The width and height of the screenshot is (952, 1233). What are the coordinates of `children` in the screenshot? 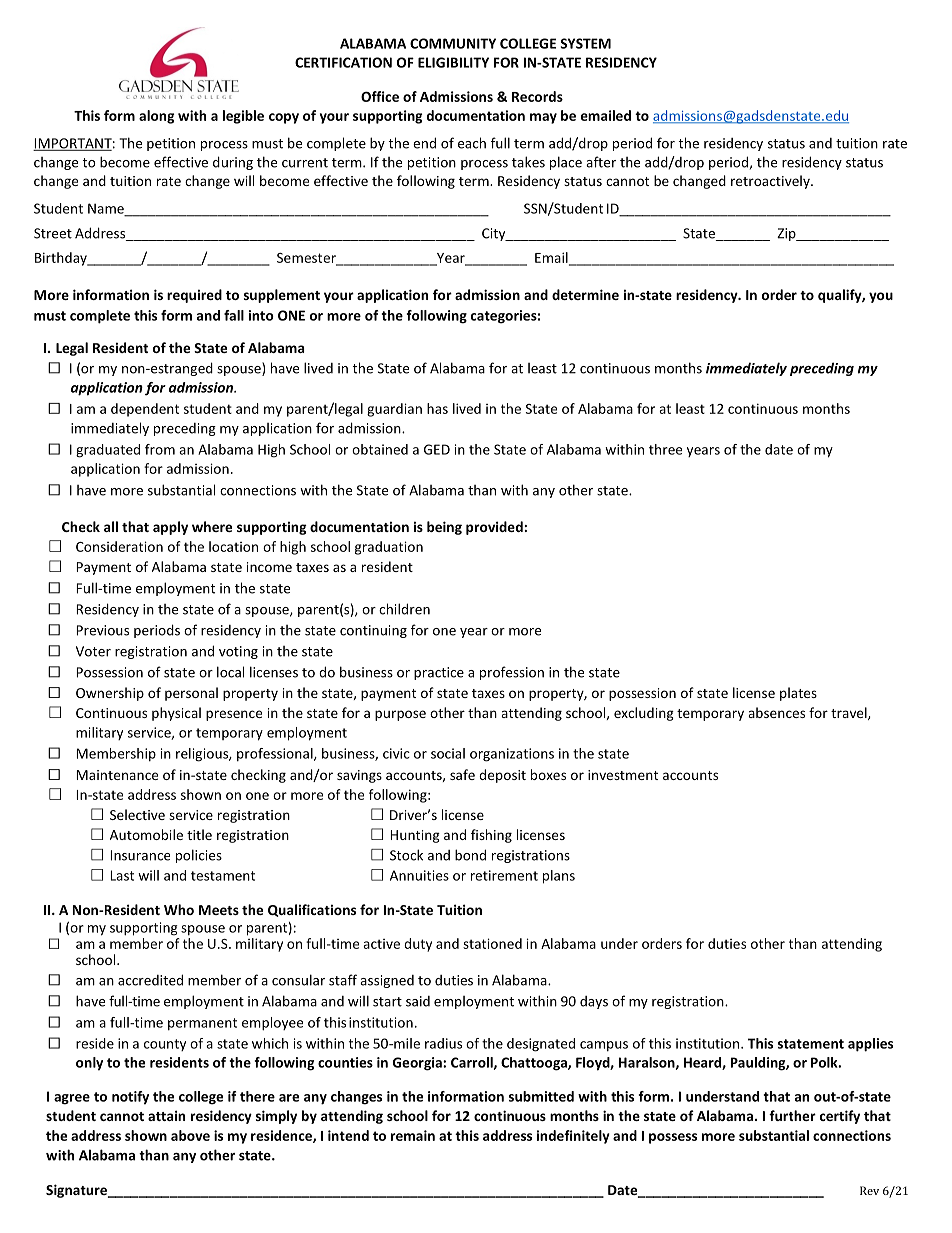 It's located at (404, 609).
